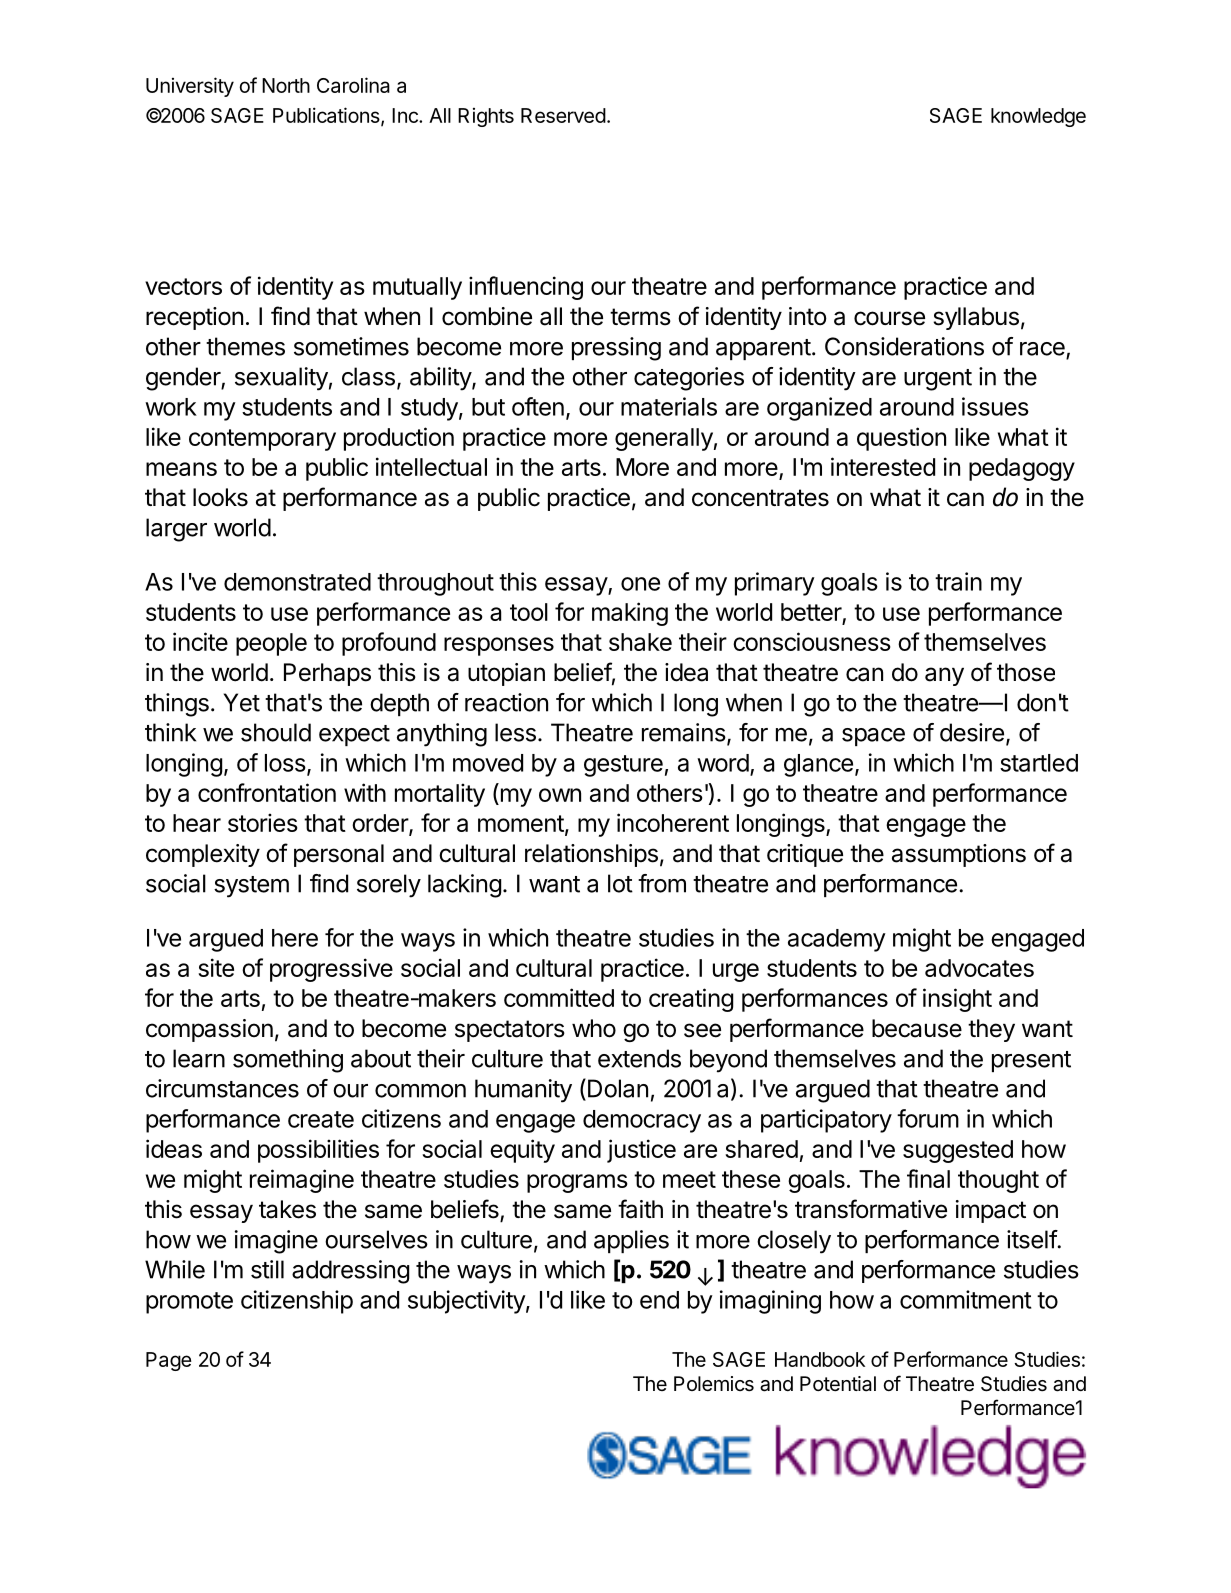  What do you see at coordinates (620, 883) in the page?
I see `lot` at bounding box center [620, 883].
